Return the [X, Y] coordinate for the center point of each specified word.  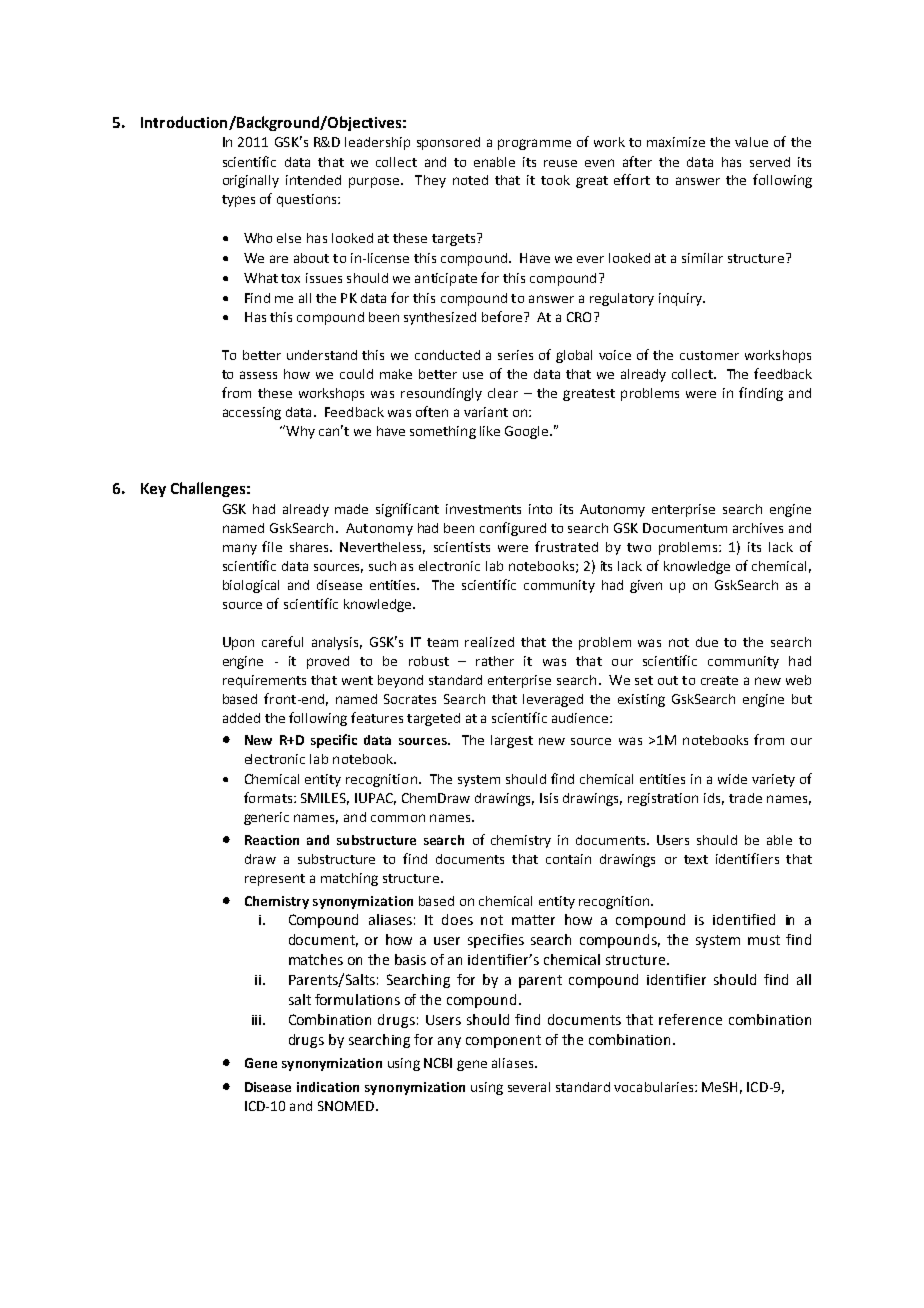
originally [251, 181]
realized [489, 642]
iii [256, 1020]
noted [470, 180]
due [707, 642]
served [770, 162]
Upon [238, 643]
